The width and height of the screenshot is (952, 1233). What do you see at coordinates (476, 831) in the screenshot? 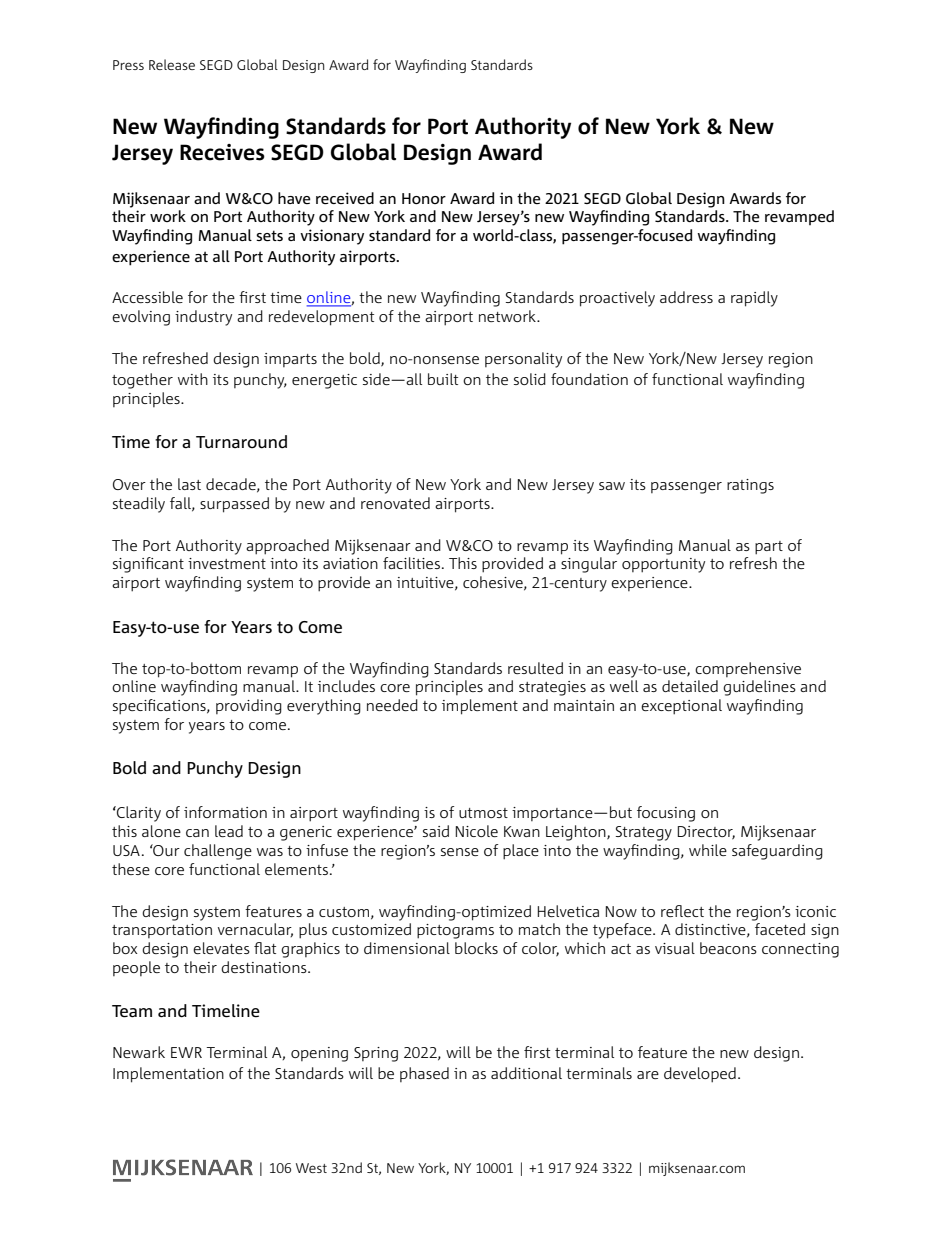
I see `Nicole` at bounding box center [476, 831].
